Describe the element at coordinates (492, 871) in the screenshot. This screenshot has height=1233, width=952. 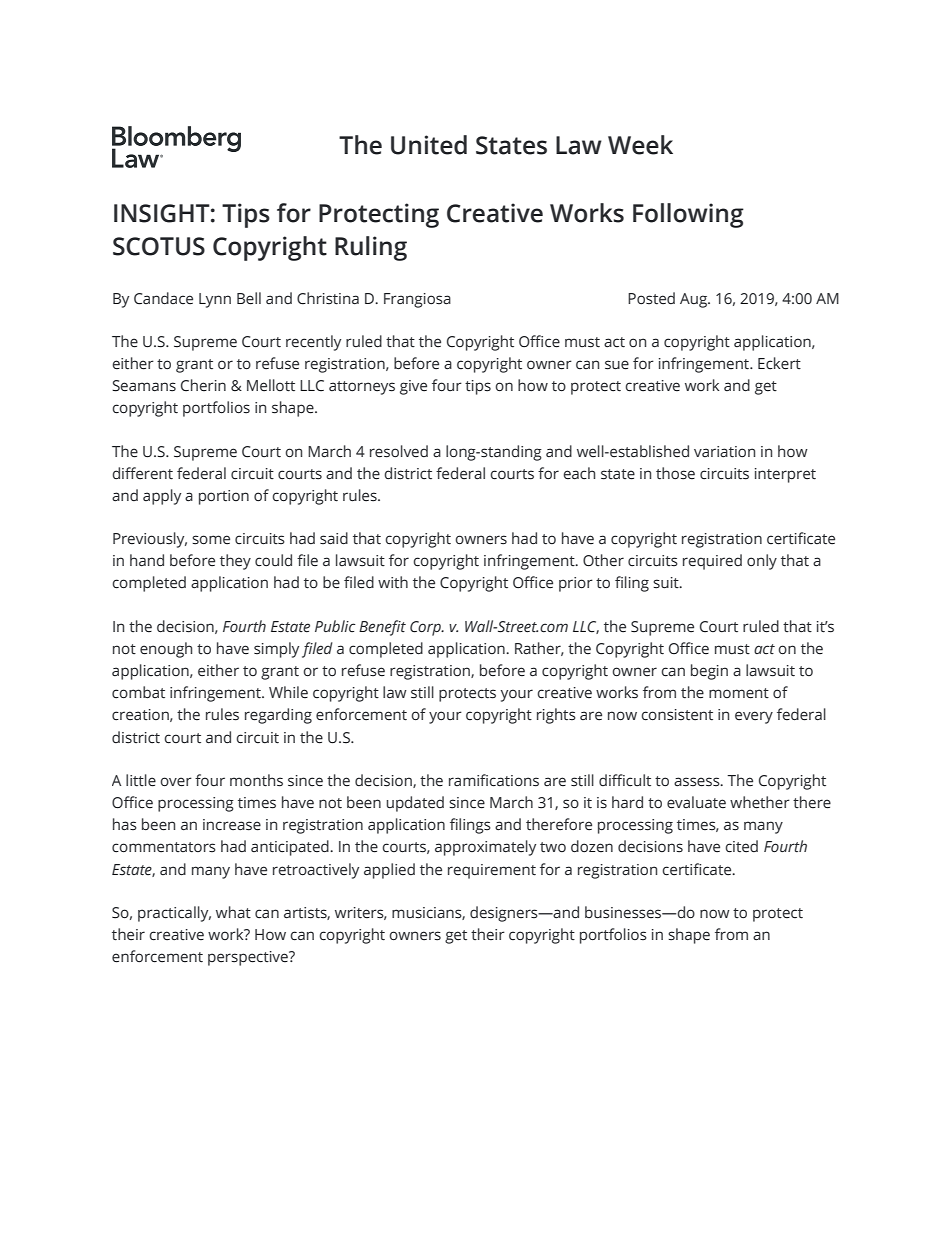
I see `requirement` at that location.
